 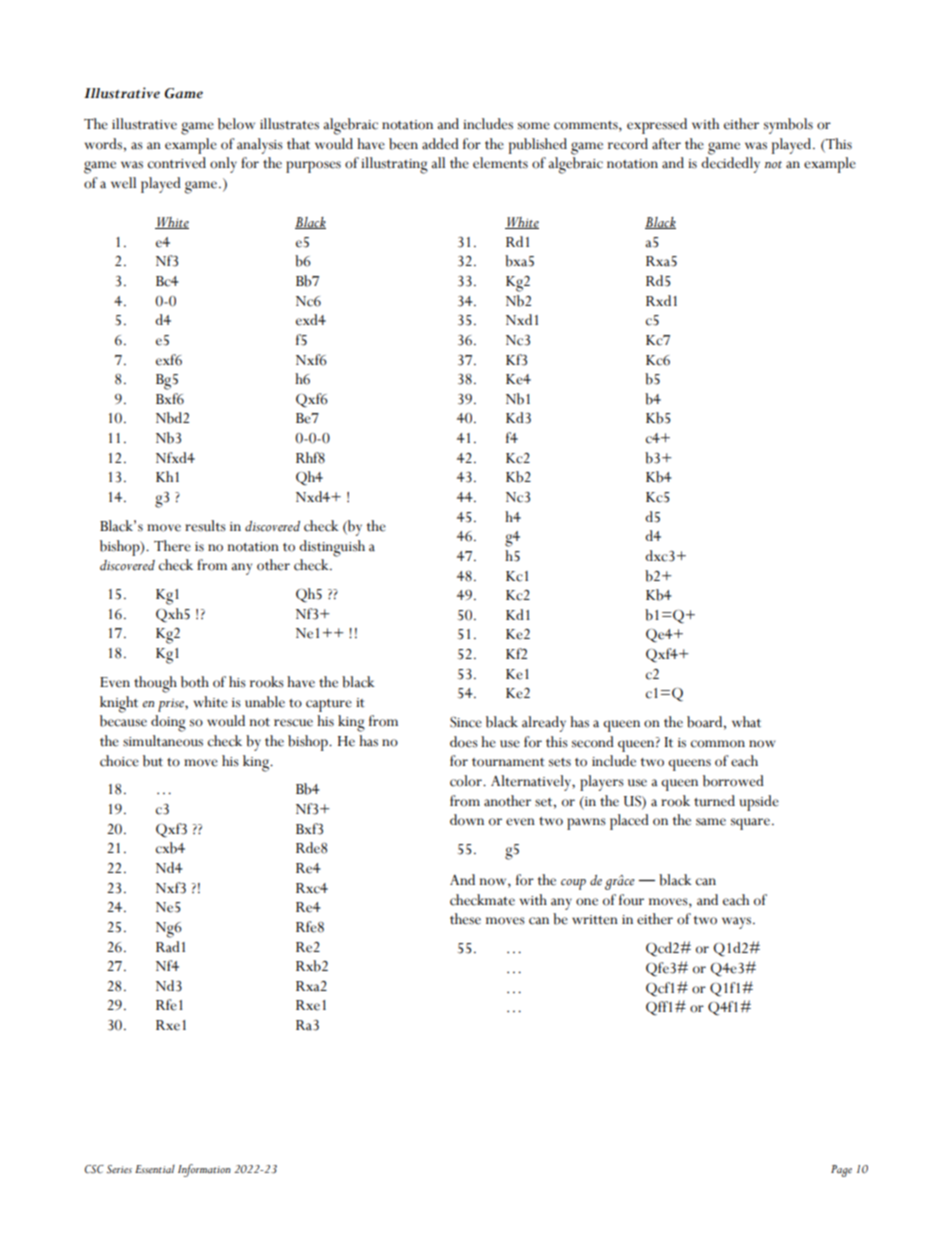 I want to click on these, so click(x=465, y=919).
